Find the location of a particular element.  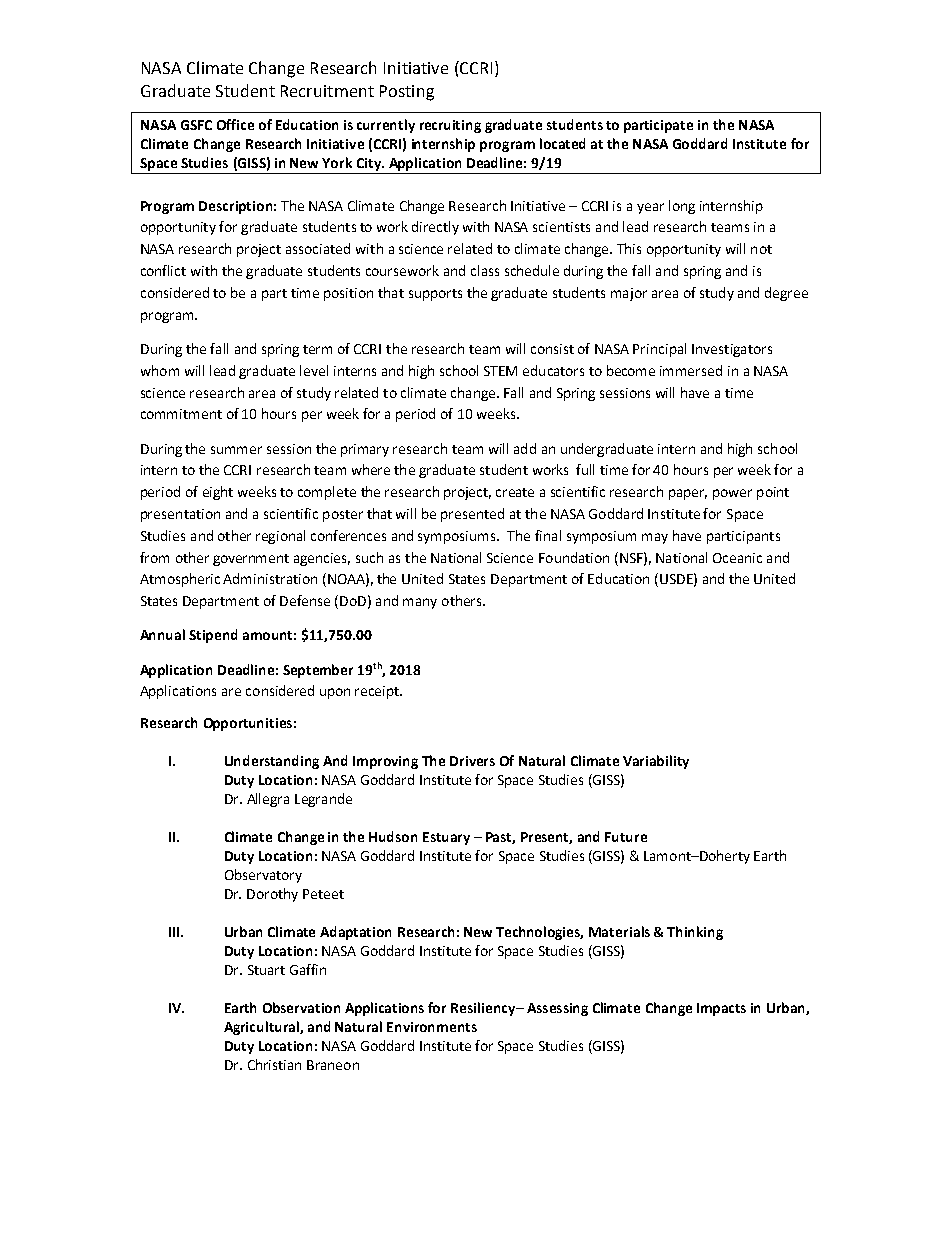

recruiting is located at coordinates (450, 126).
